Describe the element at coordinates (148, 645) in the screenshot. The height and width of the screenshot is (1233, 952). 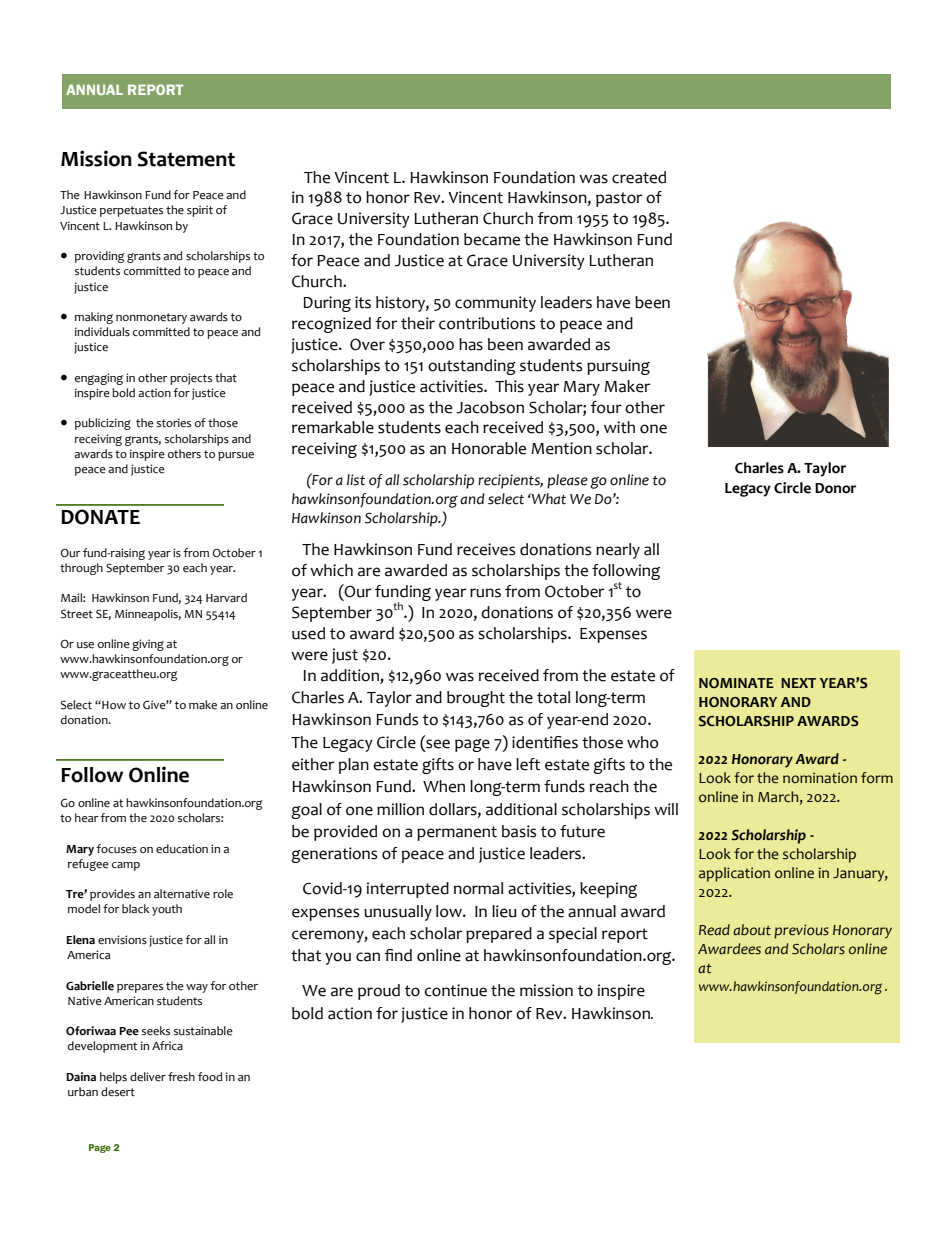
I see `giving` at that location.
